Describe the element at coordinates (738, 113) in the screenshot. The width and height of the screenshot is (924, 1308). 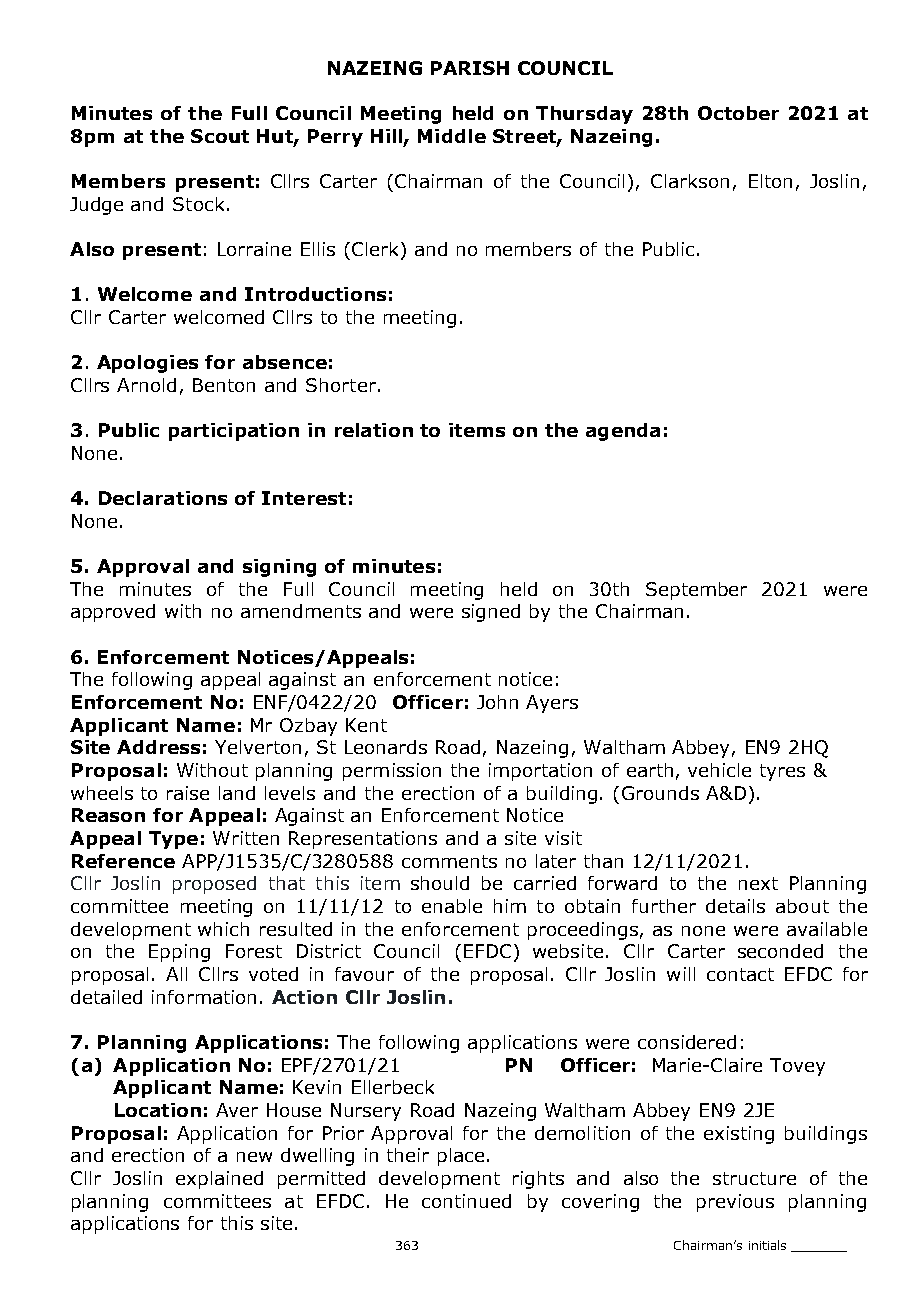
I see `October` at that location.
